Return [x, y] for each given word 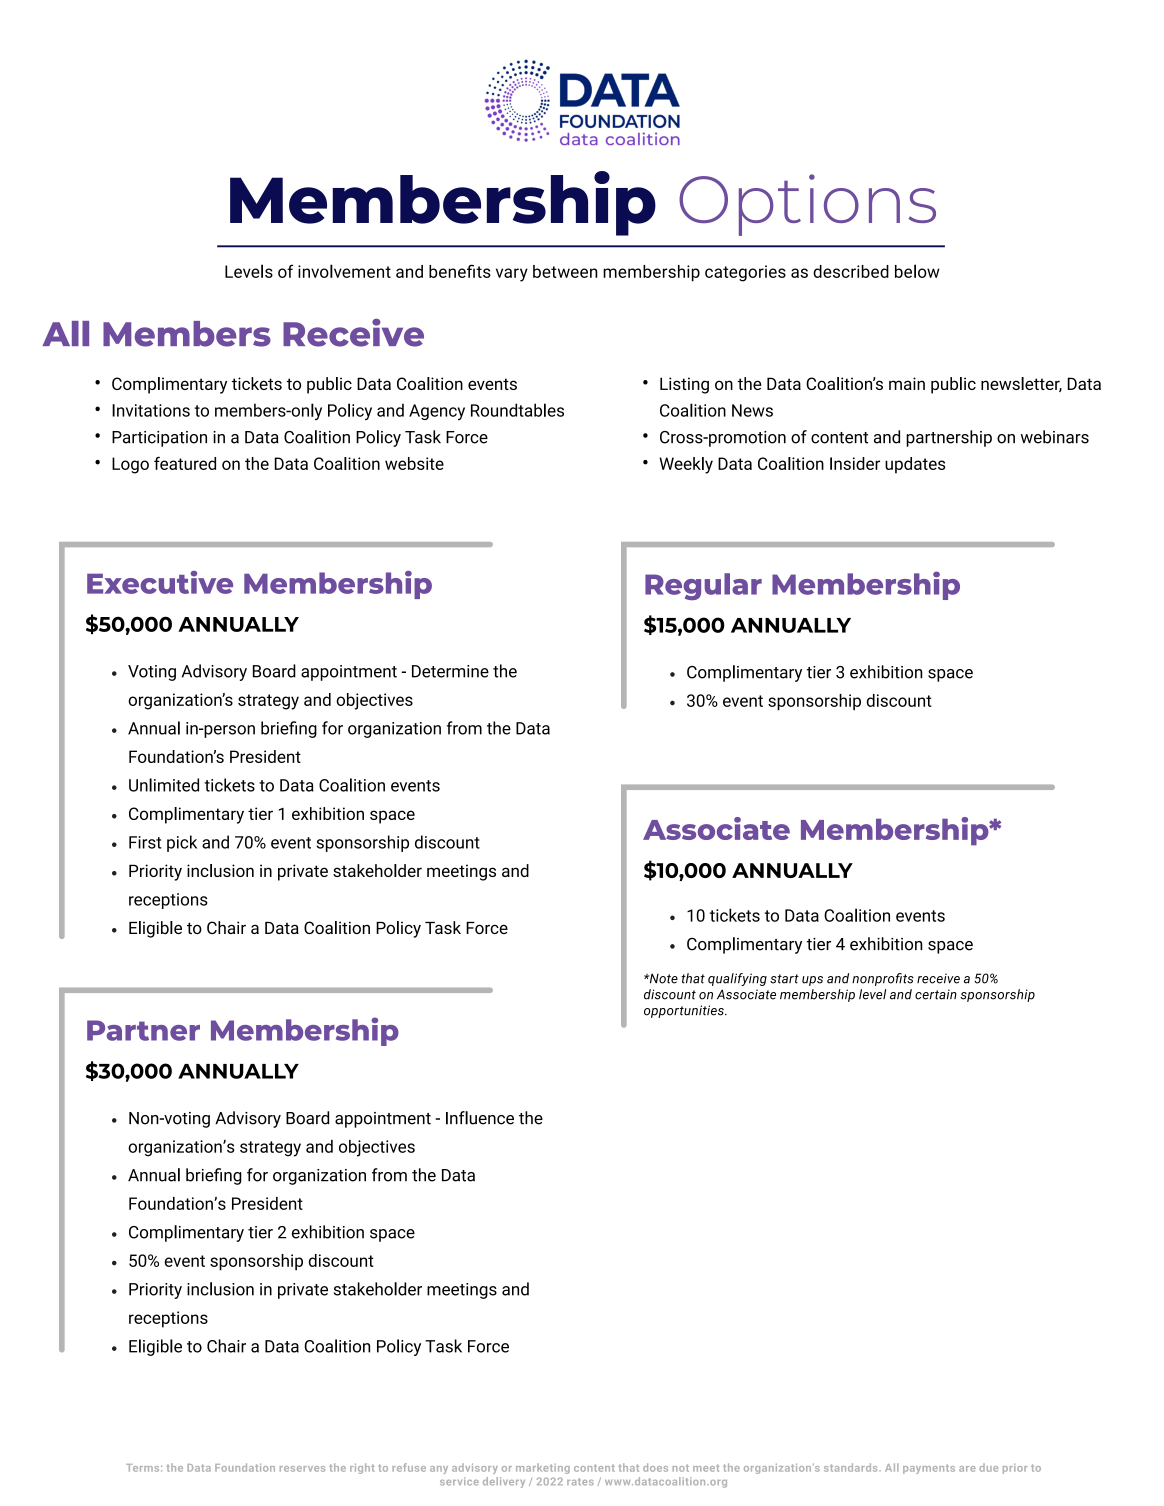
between [565, 271]
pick [182, 843]
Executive [160, 582]
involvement [344, 271]
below [917, 271]
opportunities [685, 1011]
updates [915, 465]
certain [936, 994]
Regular [703, 586]
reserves [302, 1469]
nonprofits [883, 979]
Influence [480, 1118]
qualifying [737, 979]
